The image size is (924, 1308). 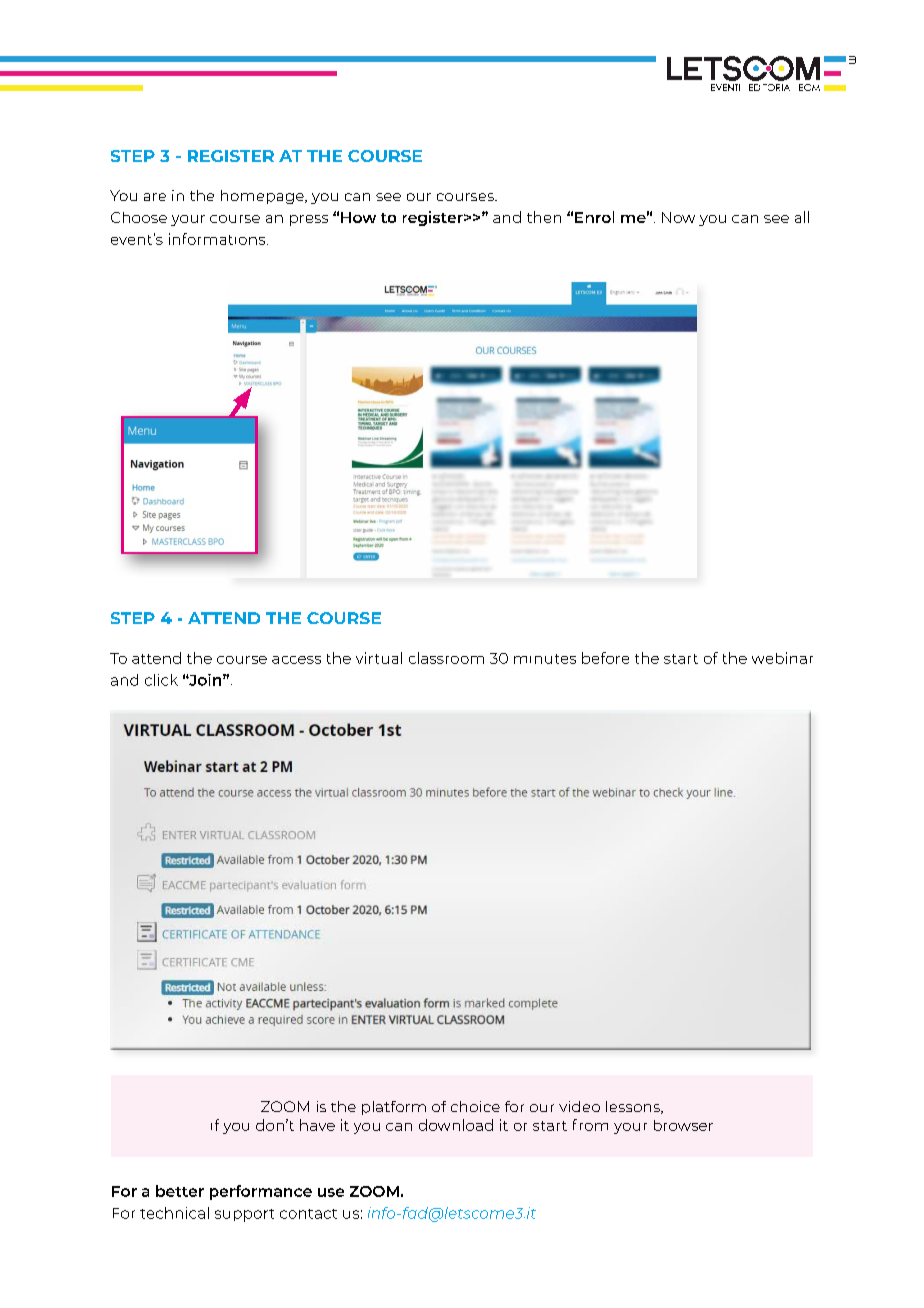 I want to click on download, so click(x=456, y=1125).
